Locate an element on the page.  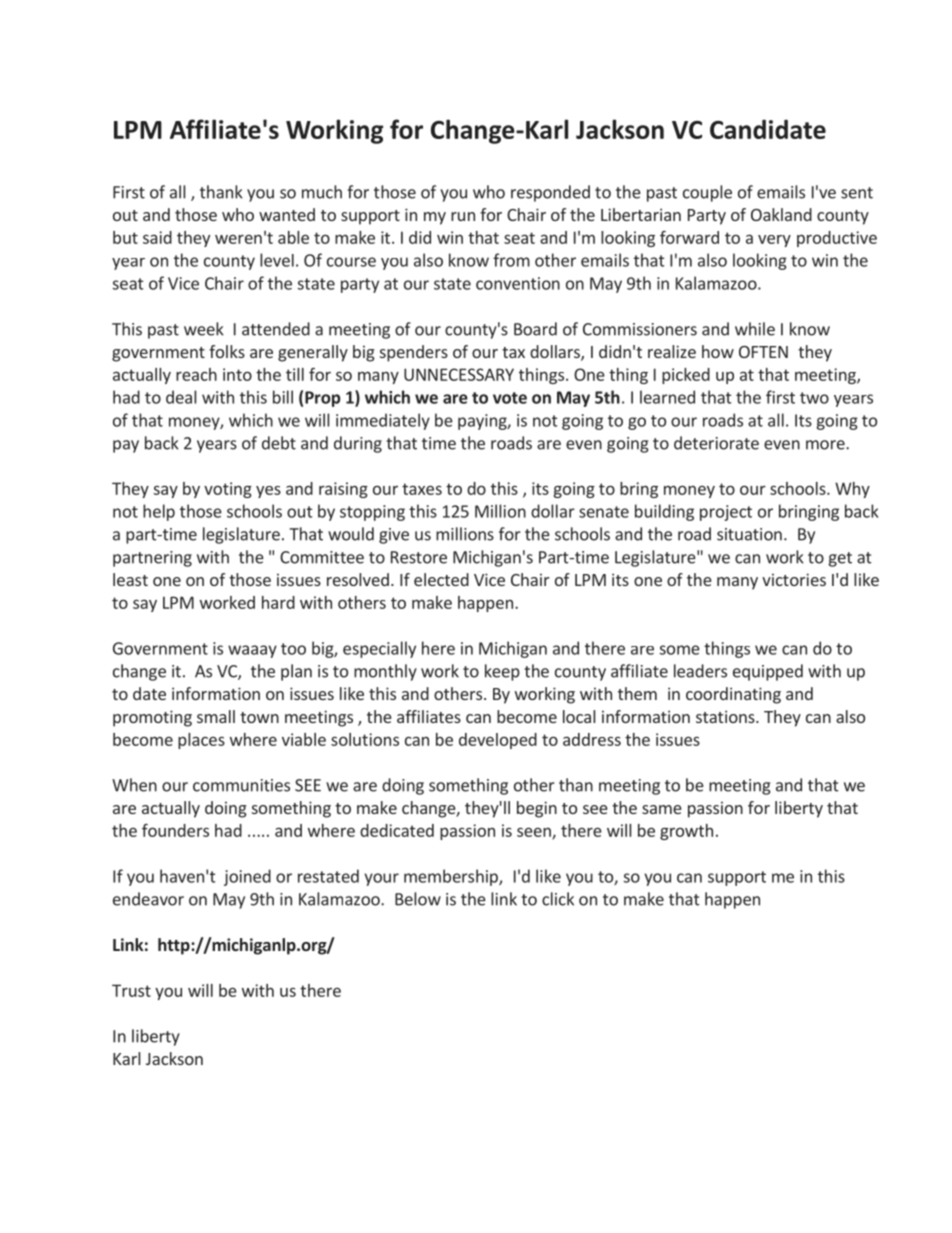
said is located at coordinates (157, 237).
